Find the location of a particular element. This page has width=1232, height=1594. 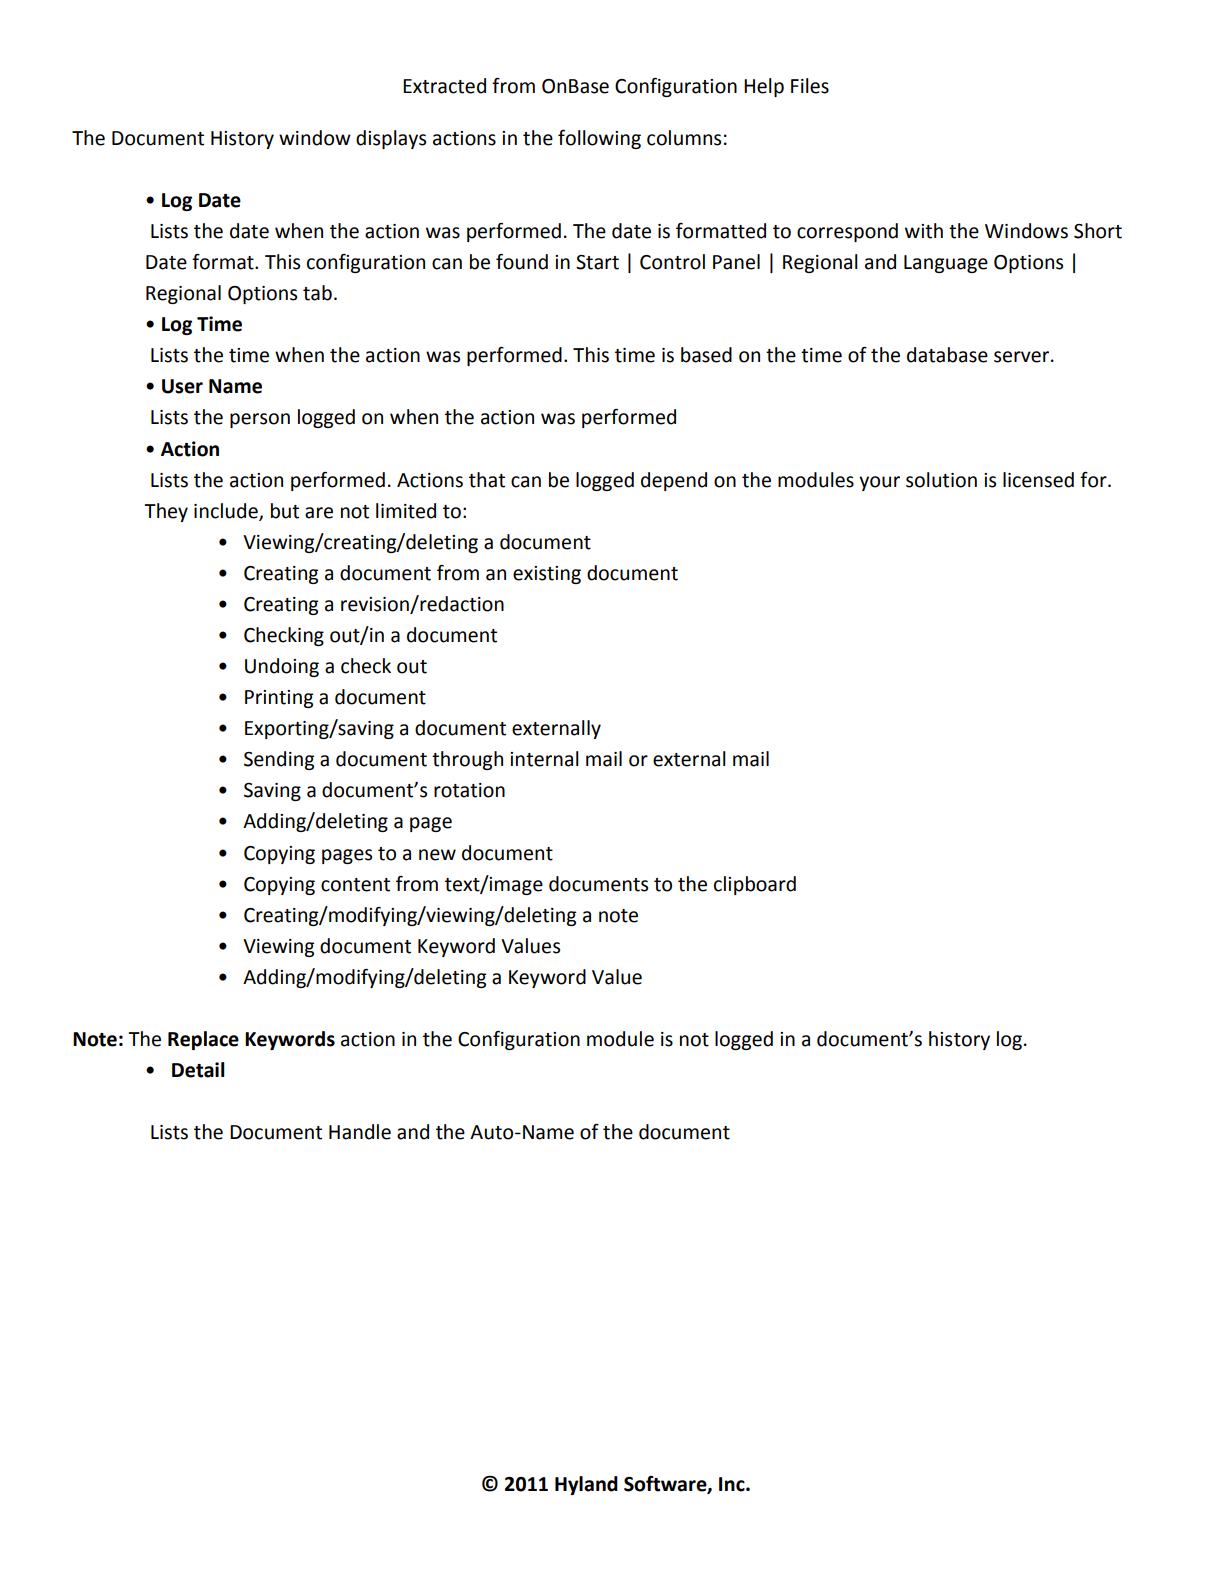

displays is located at coordinates (391, 139).
